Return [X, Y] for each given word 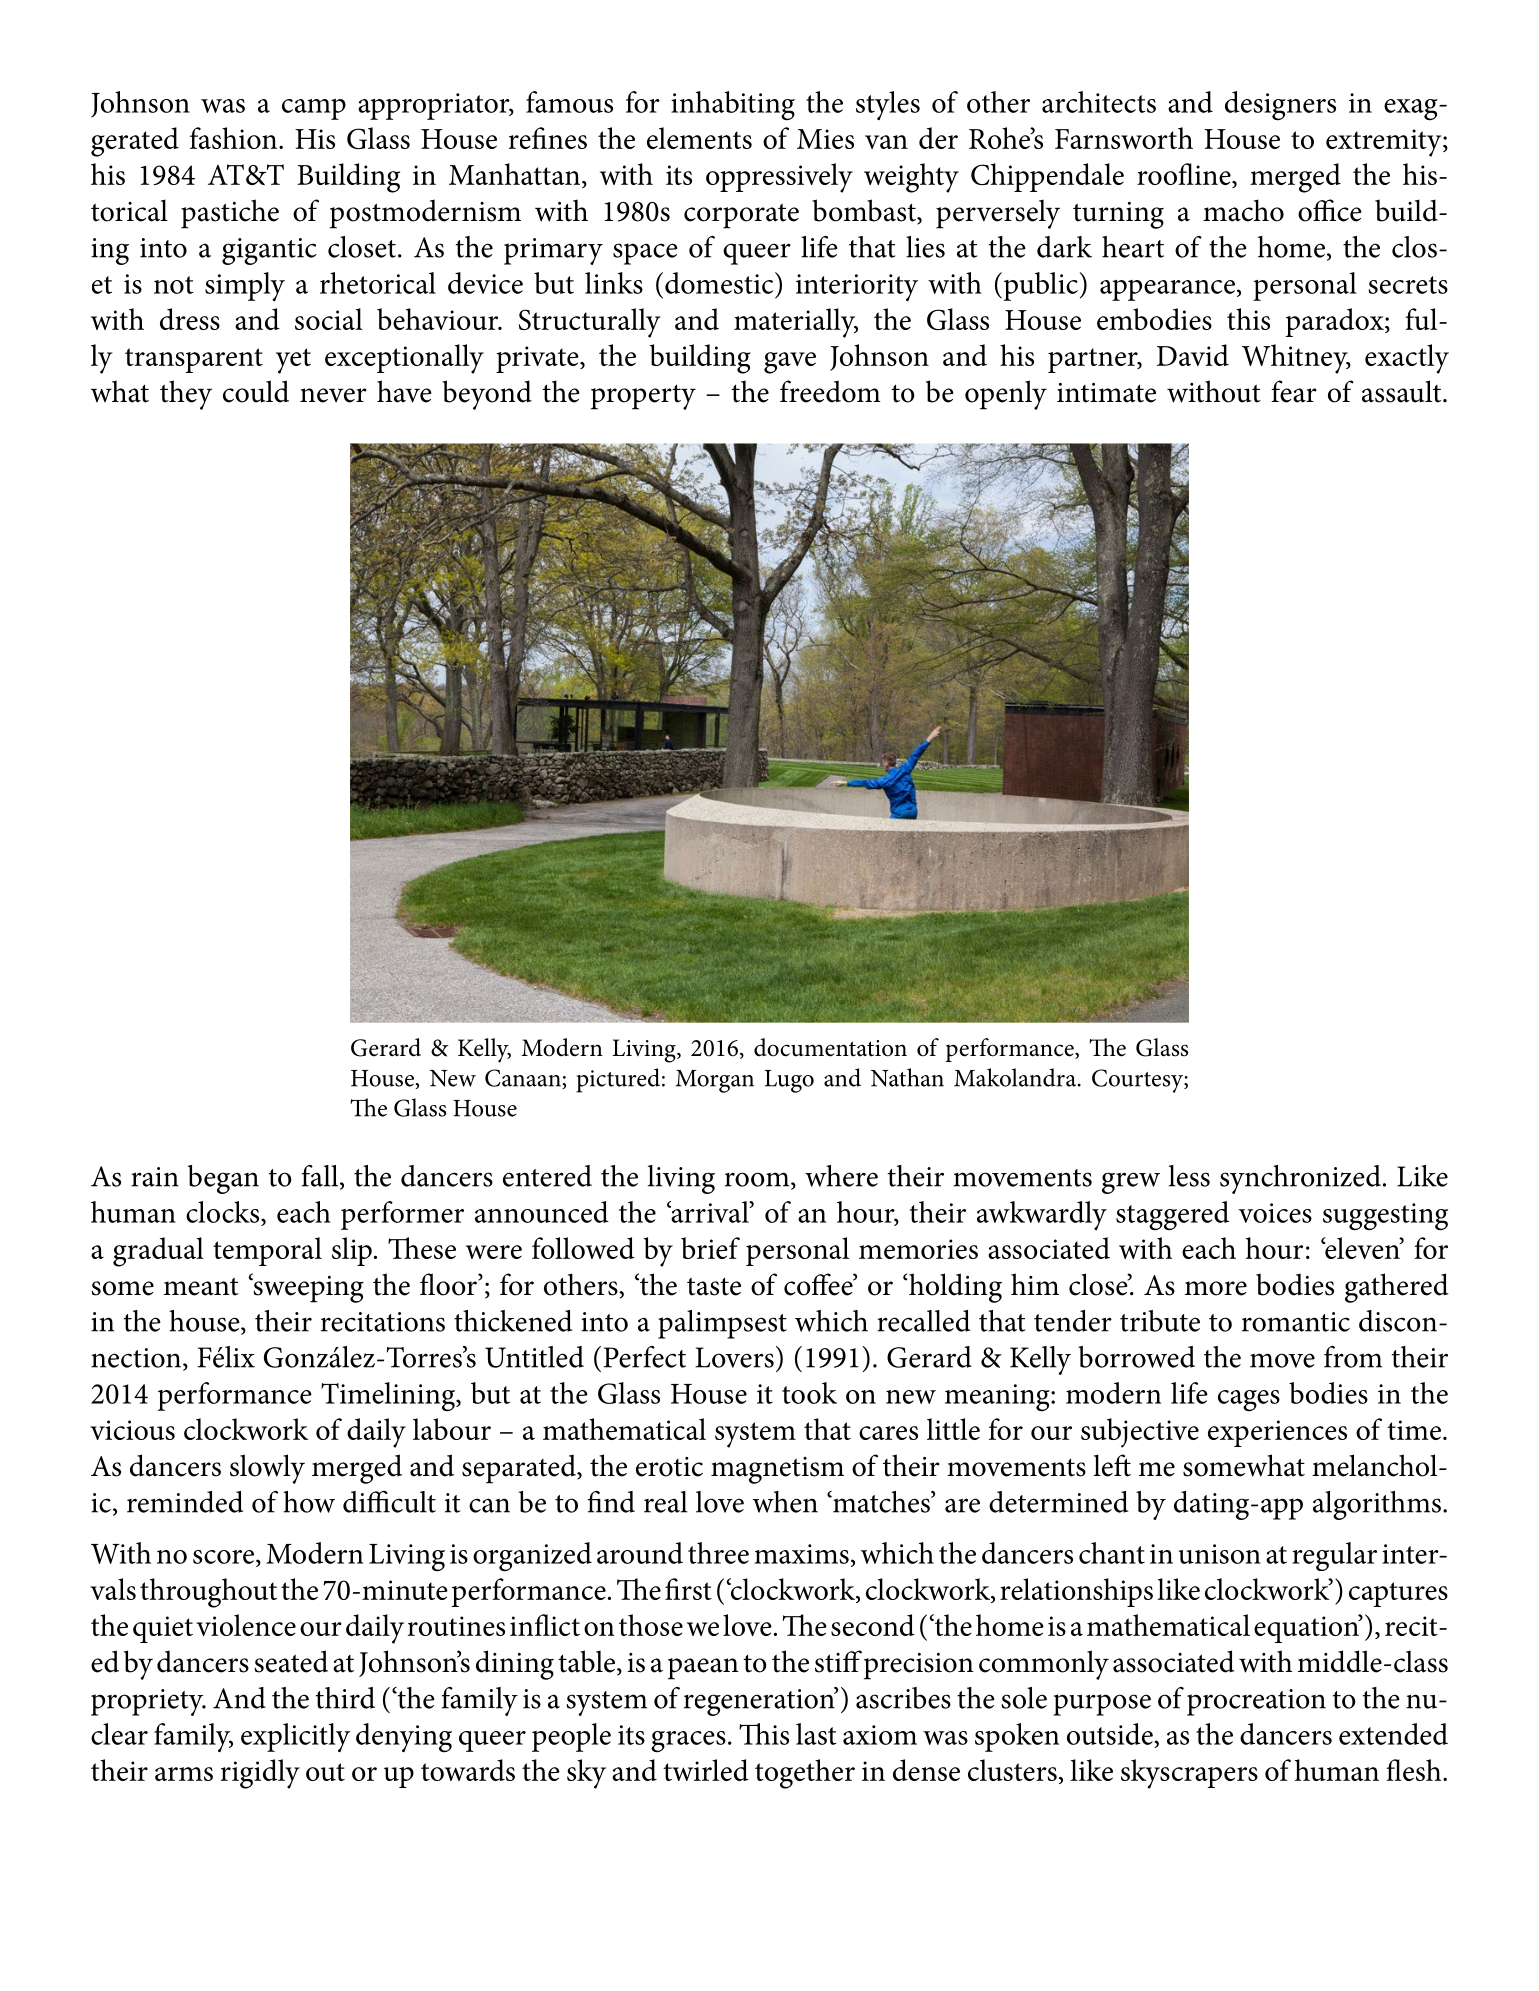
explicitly [295, 1737]
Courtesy [1138, 1081]
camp [314, 109]
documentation [830, 1047]
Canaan [523, 1078]
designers [1280, 106]
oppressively [779, 178]
